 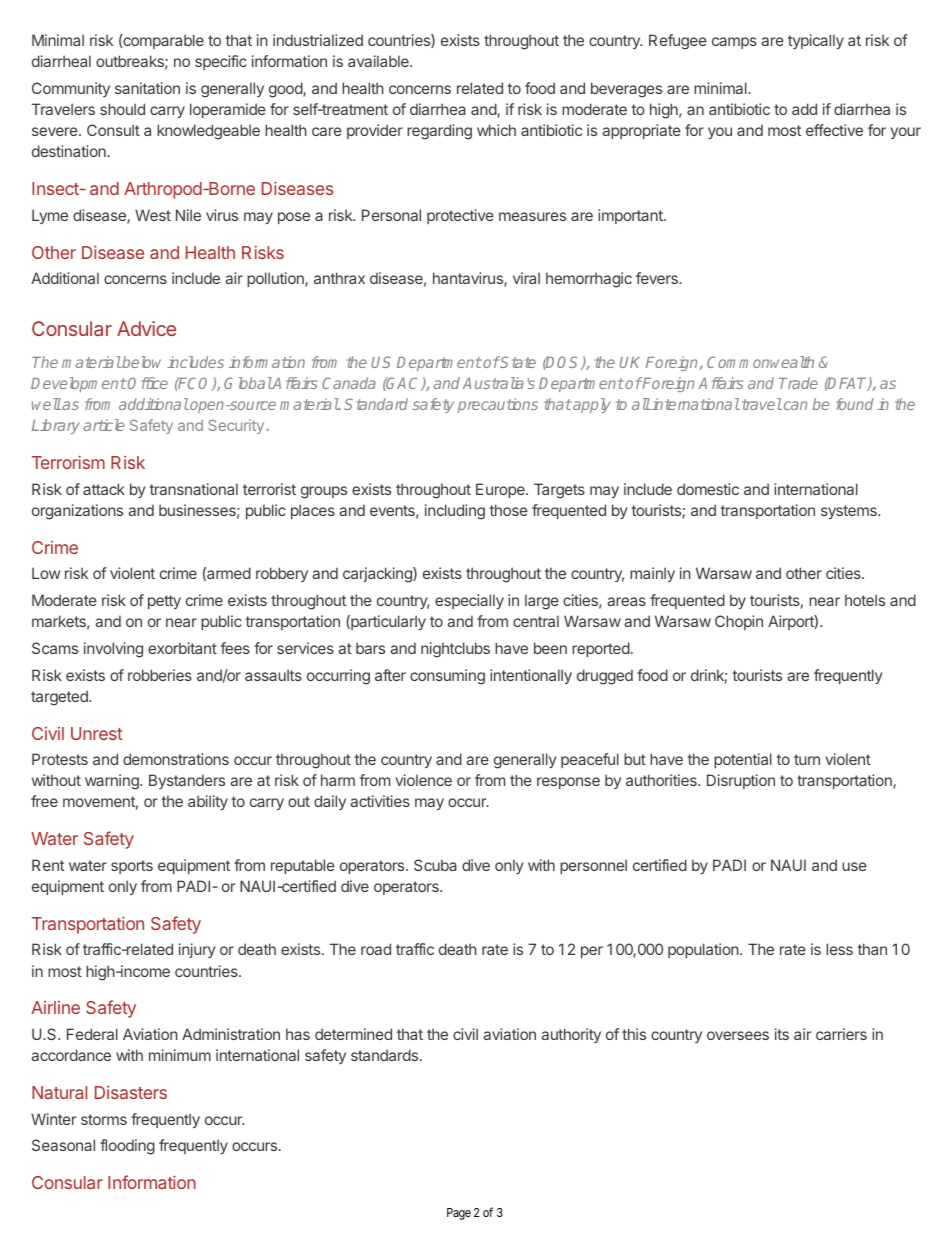 What do you see at coordinates (147, 88) in the screenshot?
I see `sanitation` at bounding box center [147, 88].
